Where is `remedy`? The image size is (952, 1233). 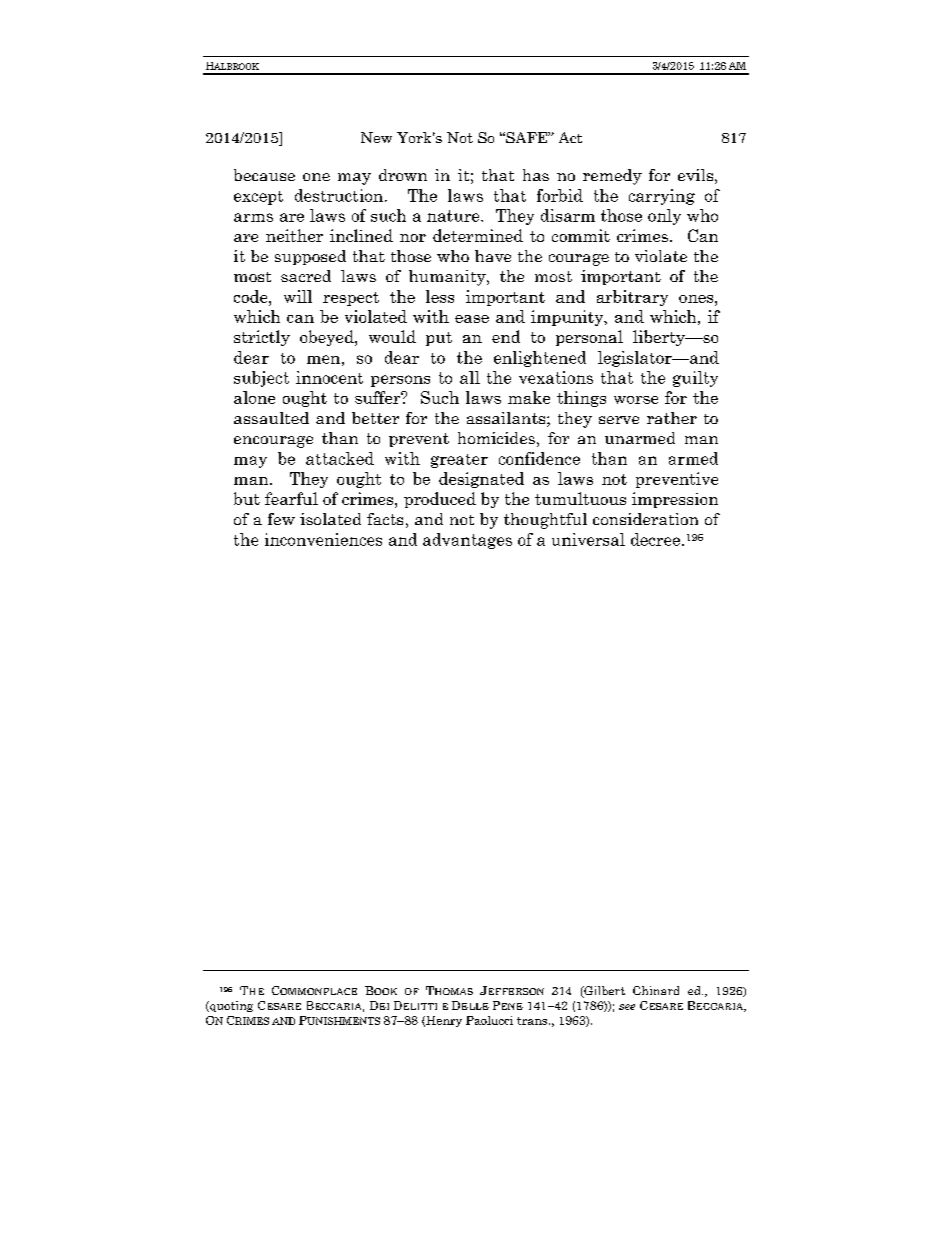
remedy is located at coordinates (612, 177).
